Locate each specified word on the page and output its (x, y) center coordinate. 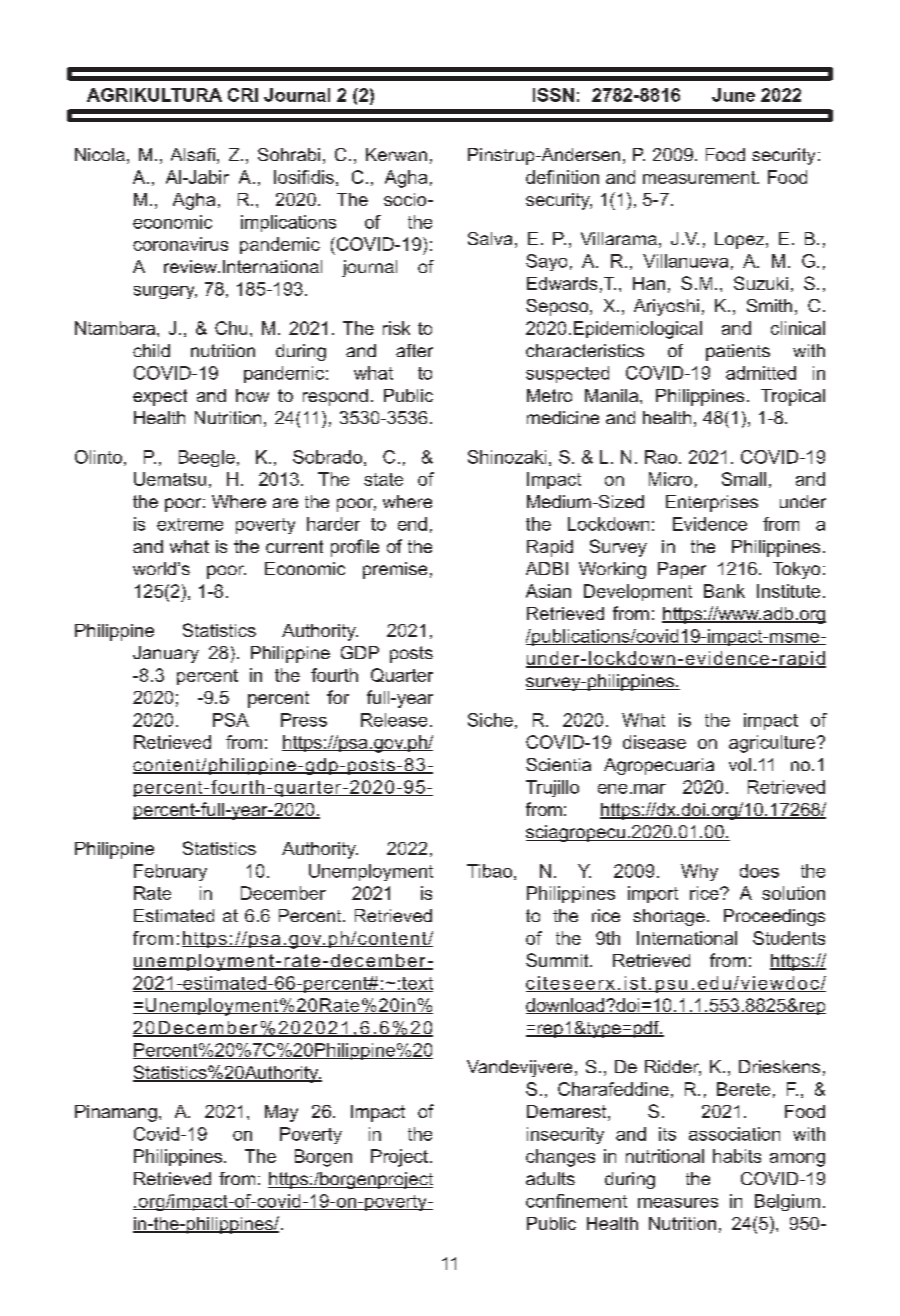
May (281, 1113)
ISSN (553, 95)
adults (550, 1178)
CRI (243, 95)
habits (737, 1156)
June (733, 95)
